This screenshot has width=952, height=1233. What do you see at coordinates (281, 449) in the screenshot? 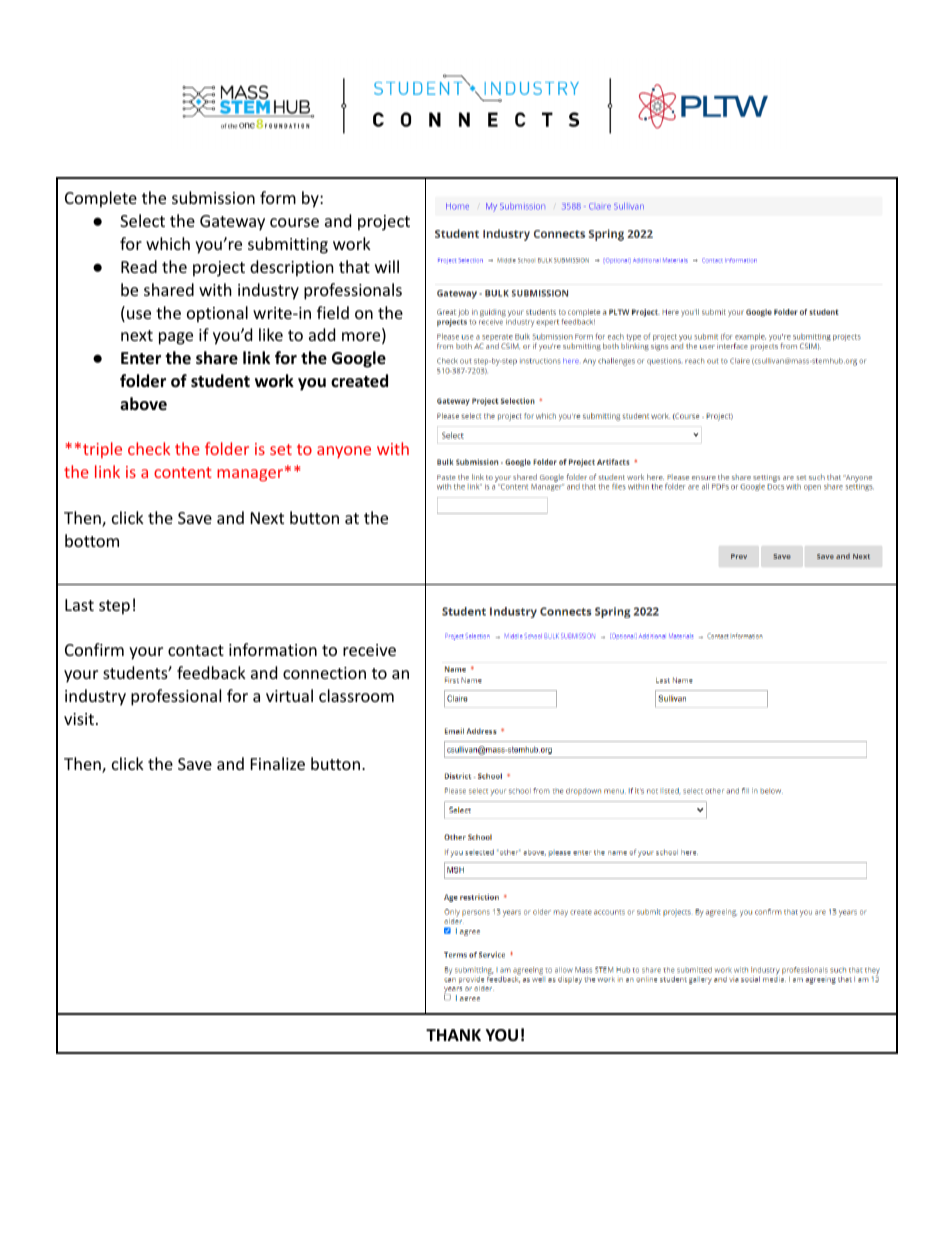
I see `set` at bounding box center [281, 449].
